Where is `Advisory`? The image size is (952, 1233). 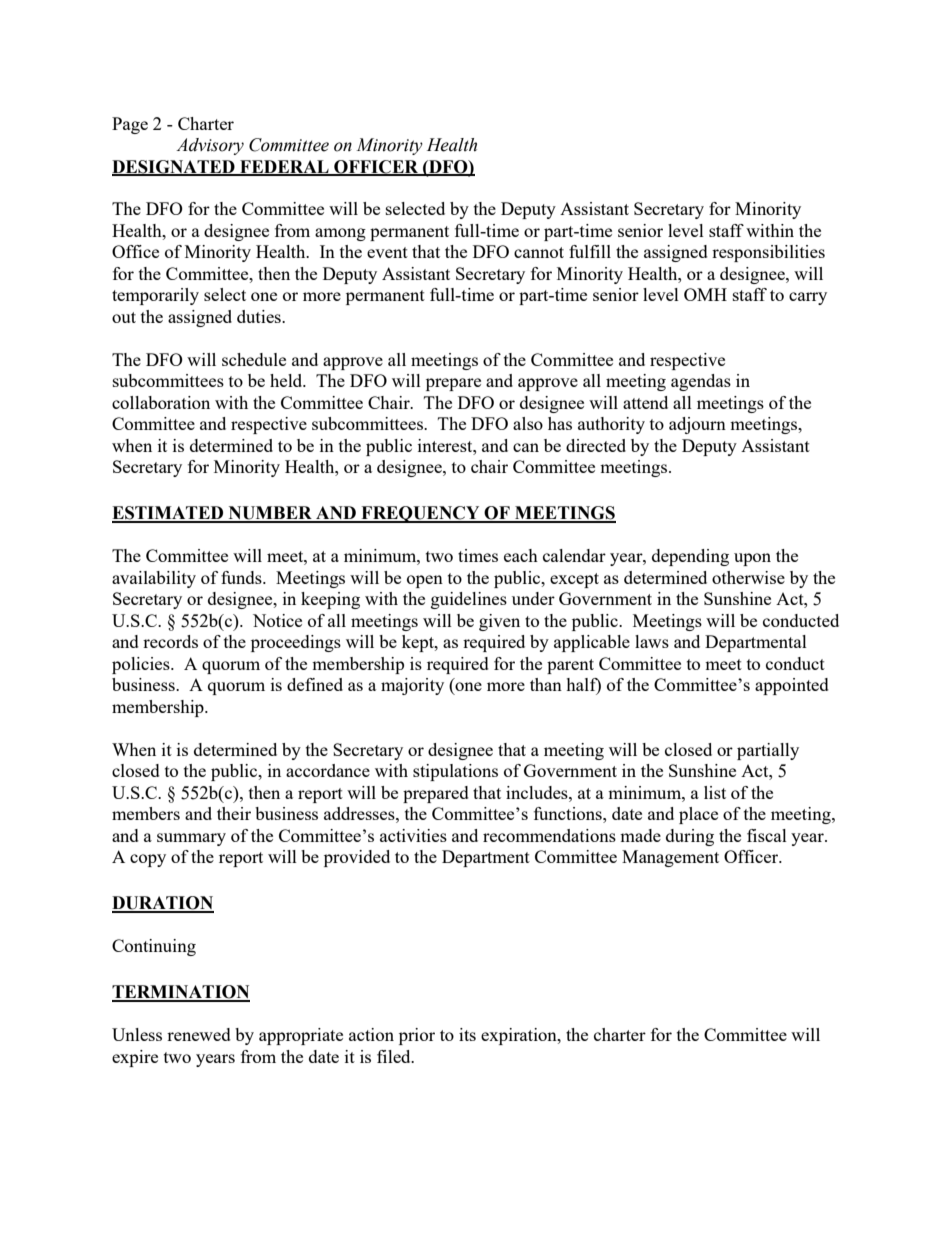
Advisory is located at coordinates (210, 146).
